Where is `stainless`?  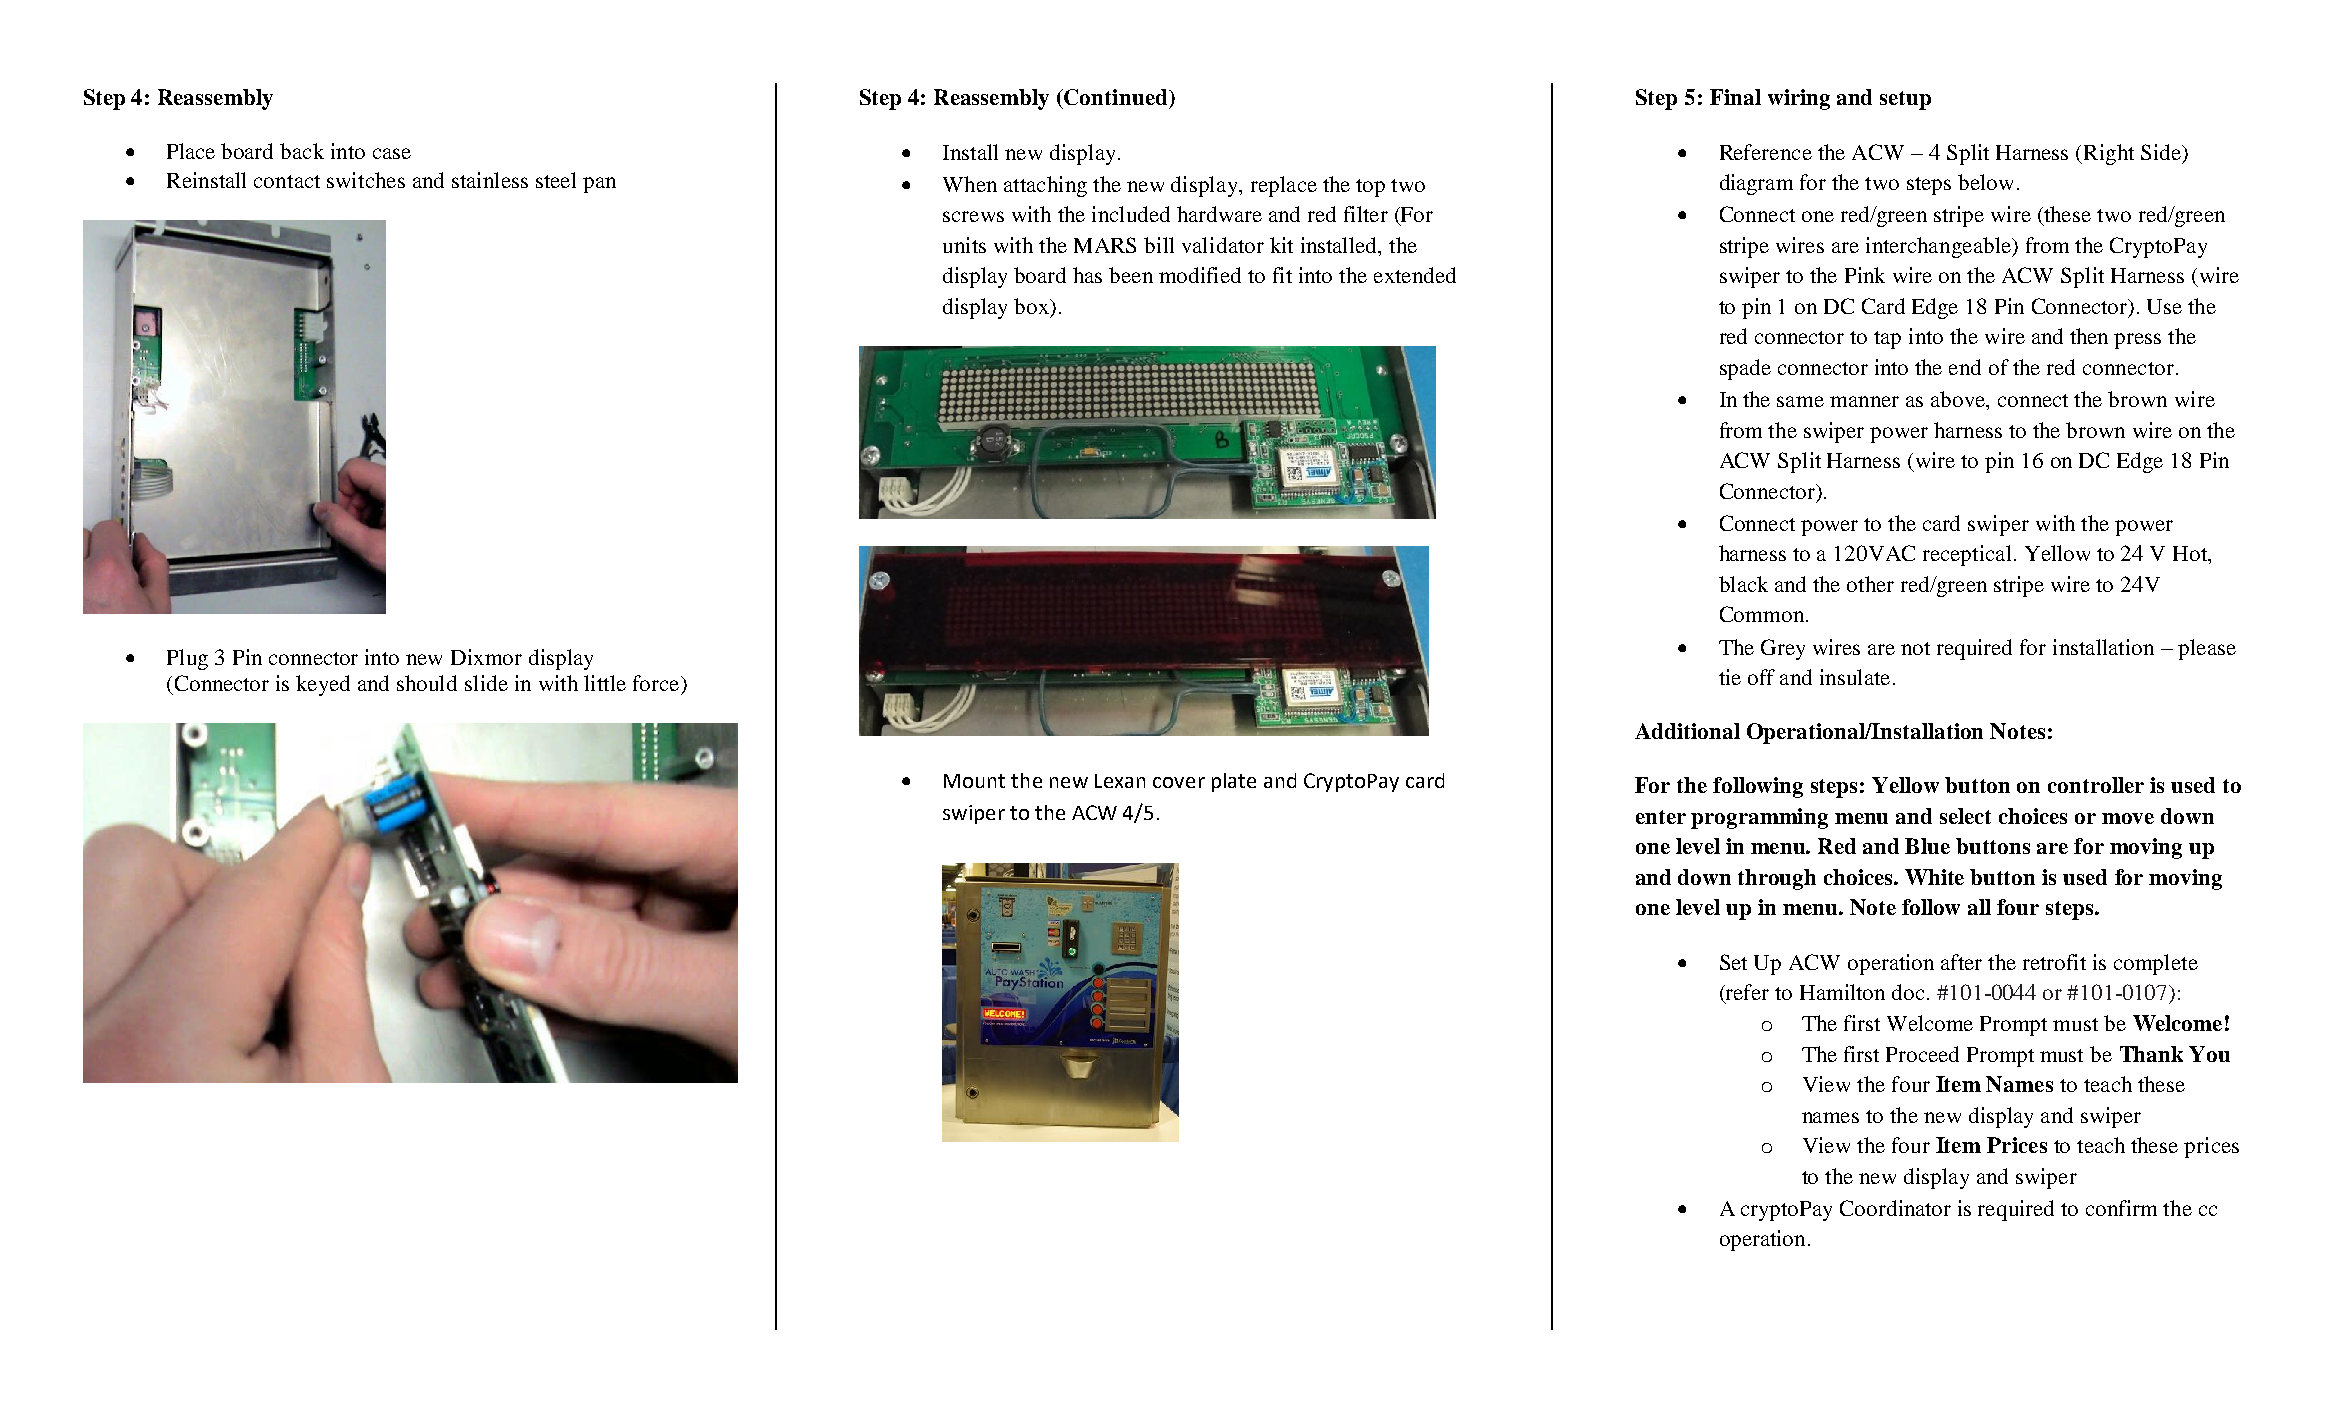 stainless is located at coordinates (490, 180).
